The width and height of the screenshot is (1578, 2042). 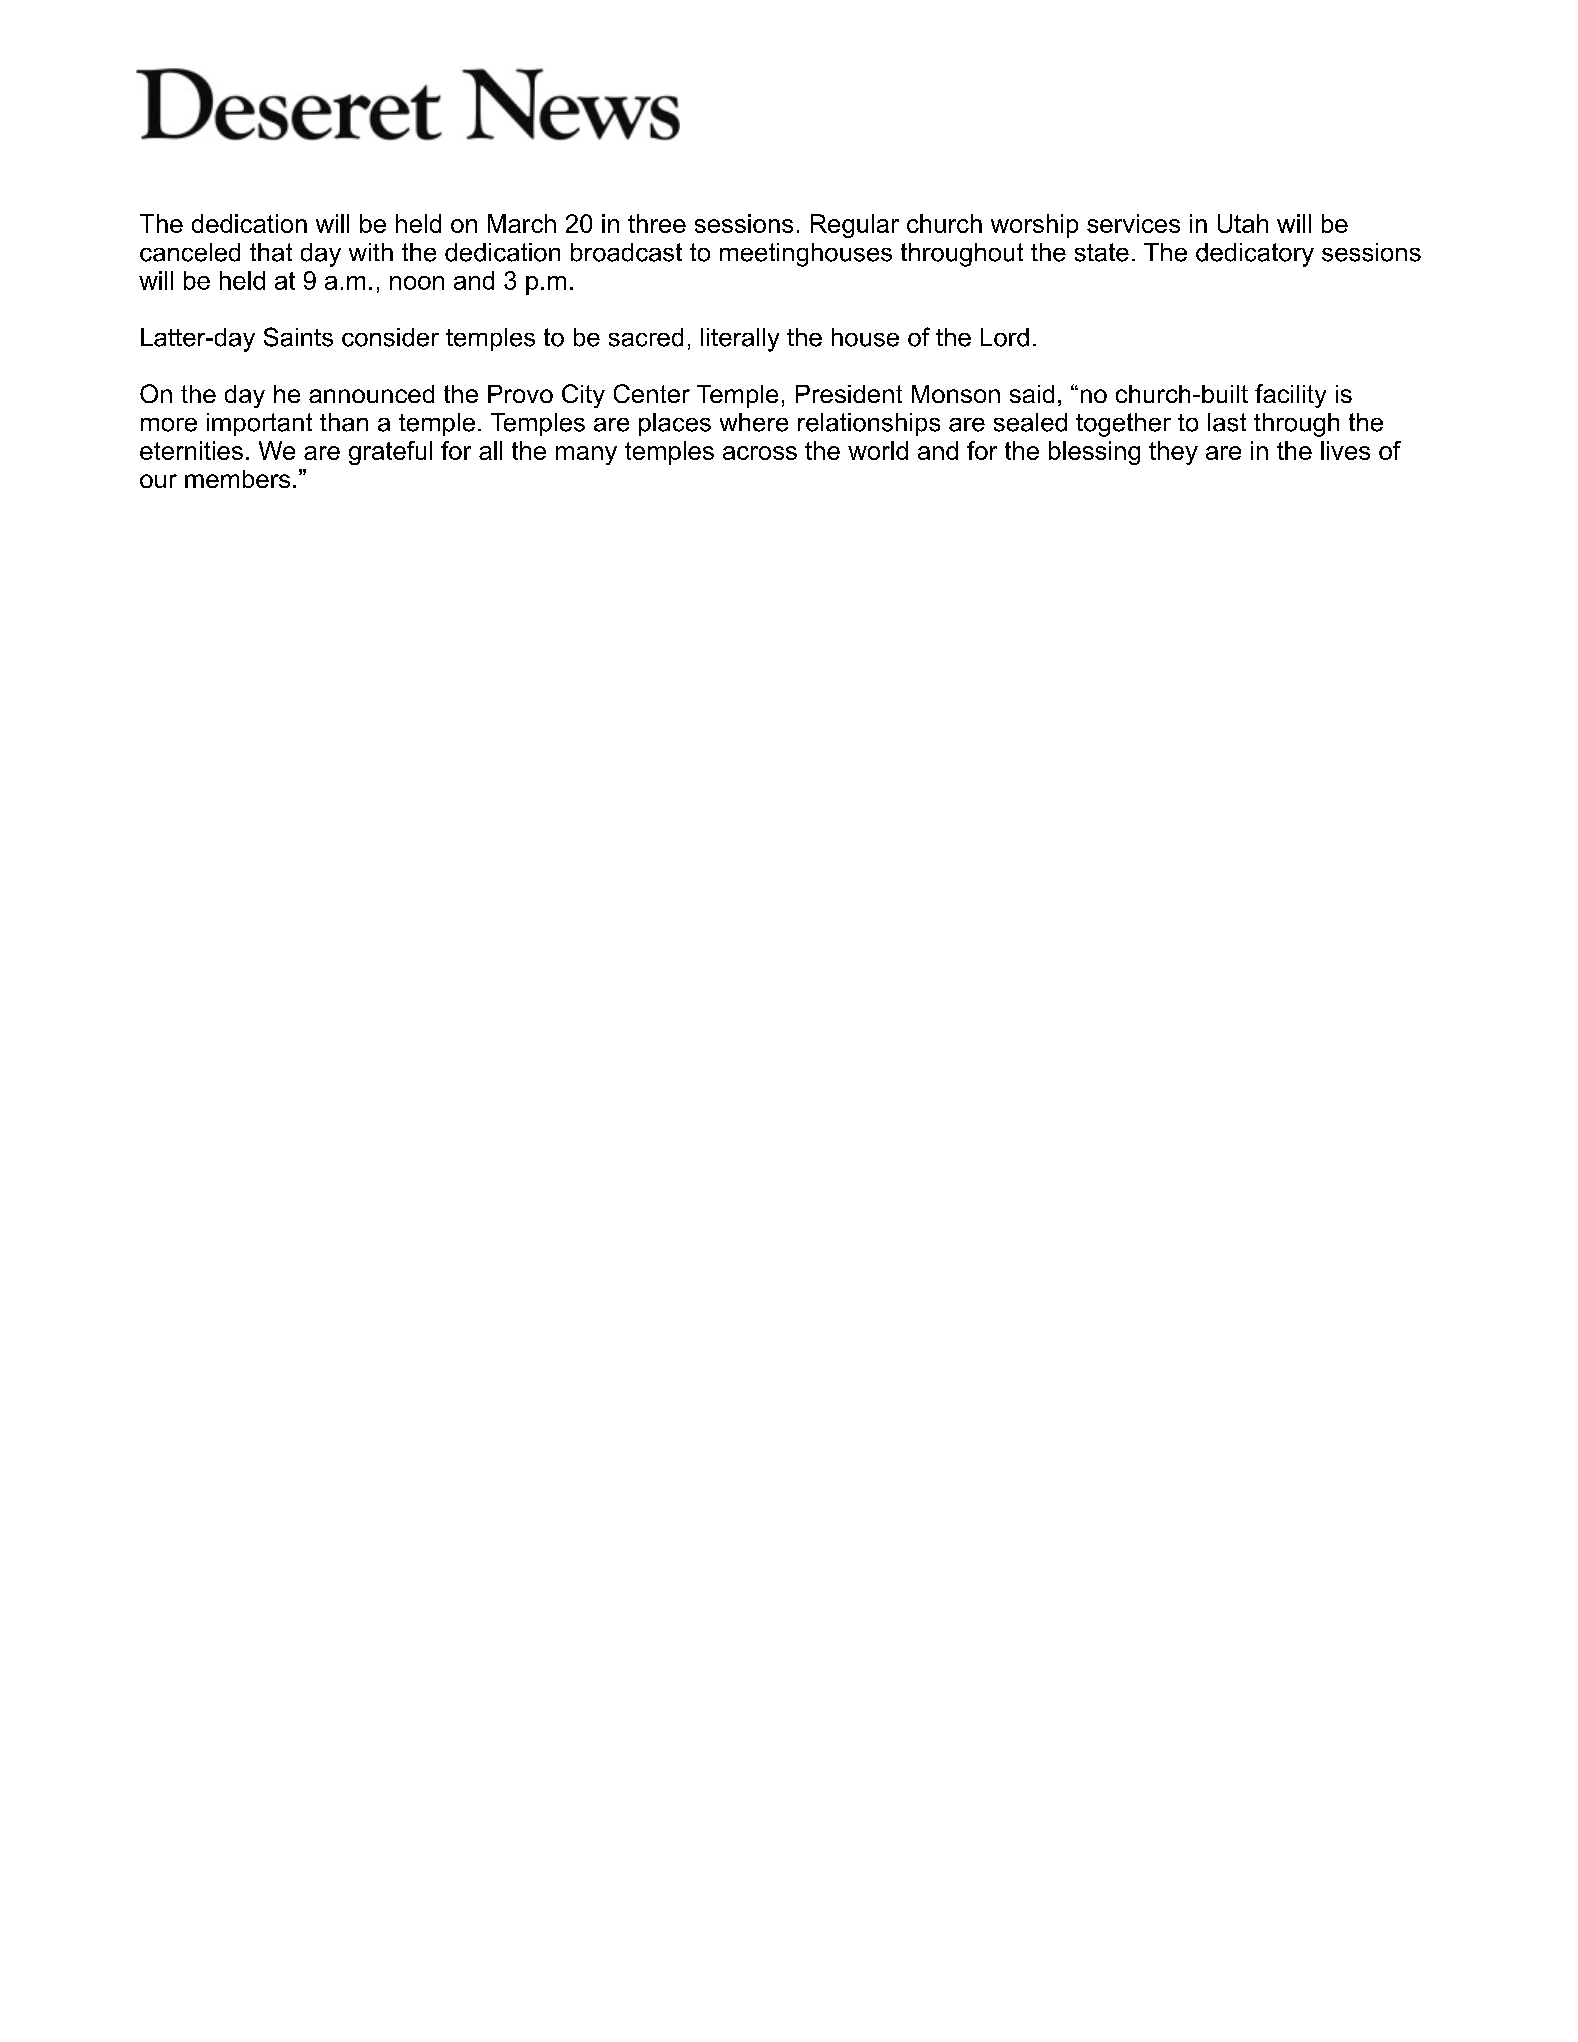 I want to click on Lord, so click(x=1005, y=337).
